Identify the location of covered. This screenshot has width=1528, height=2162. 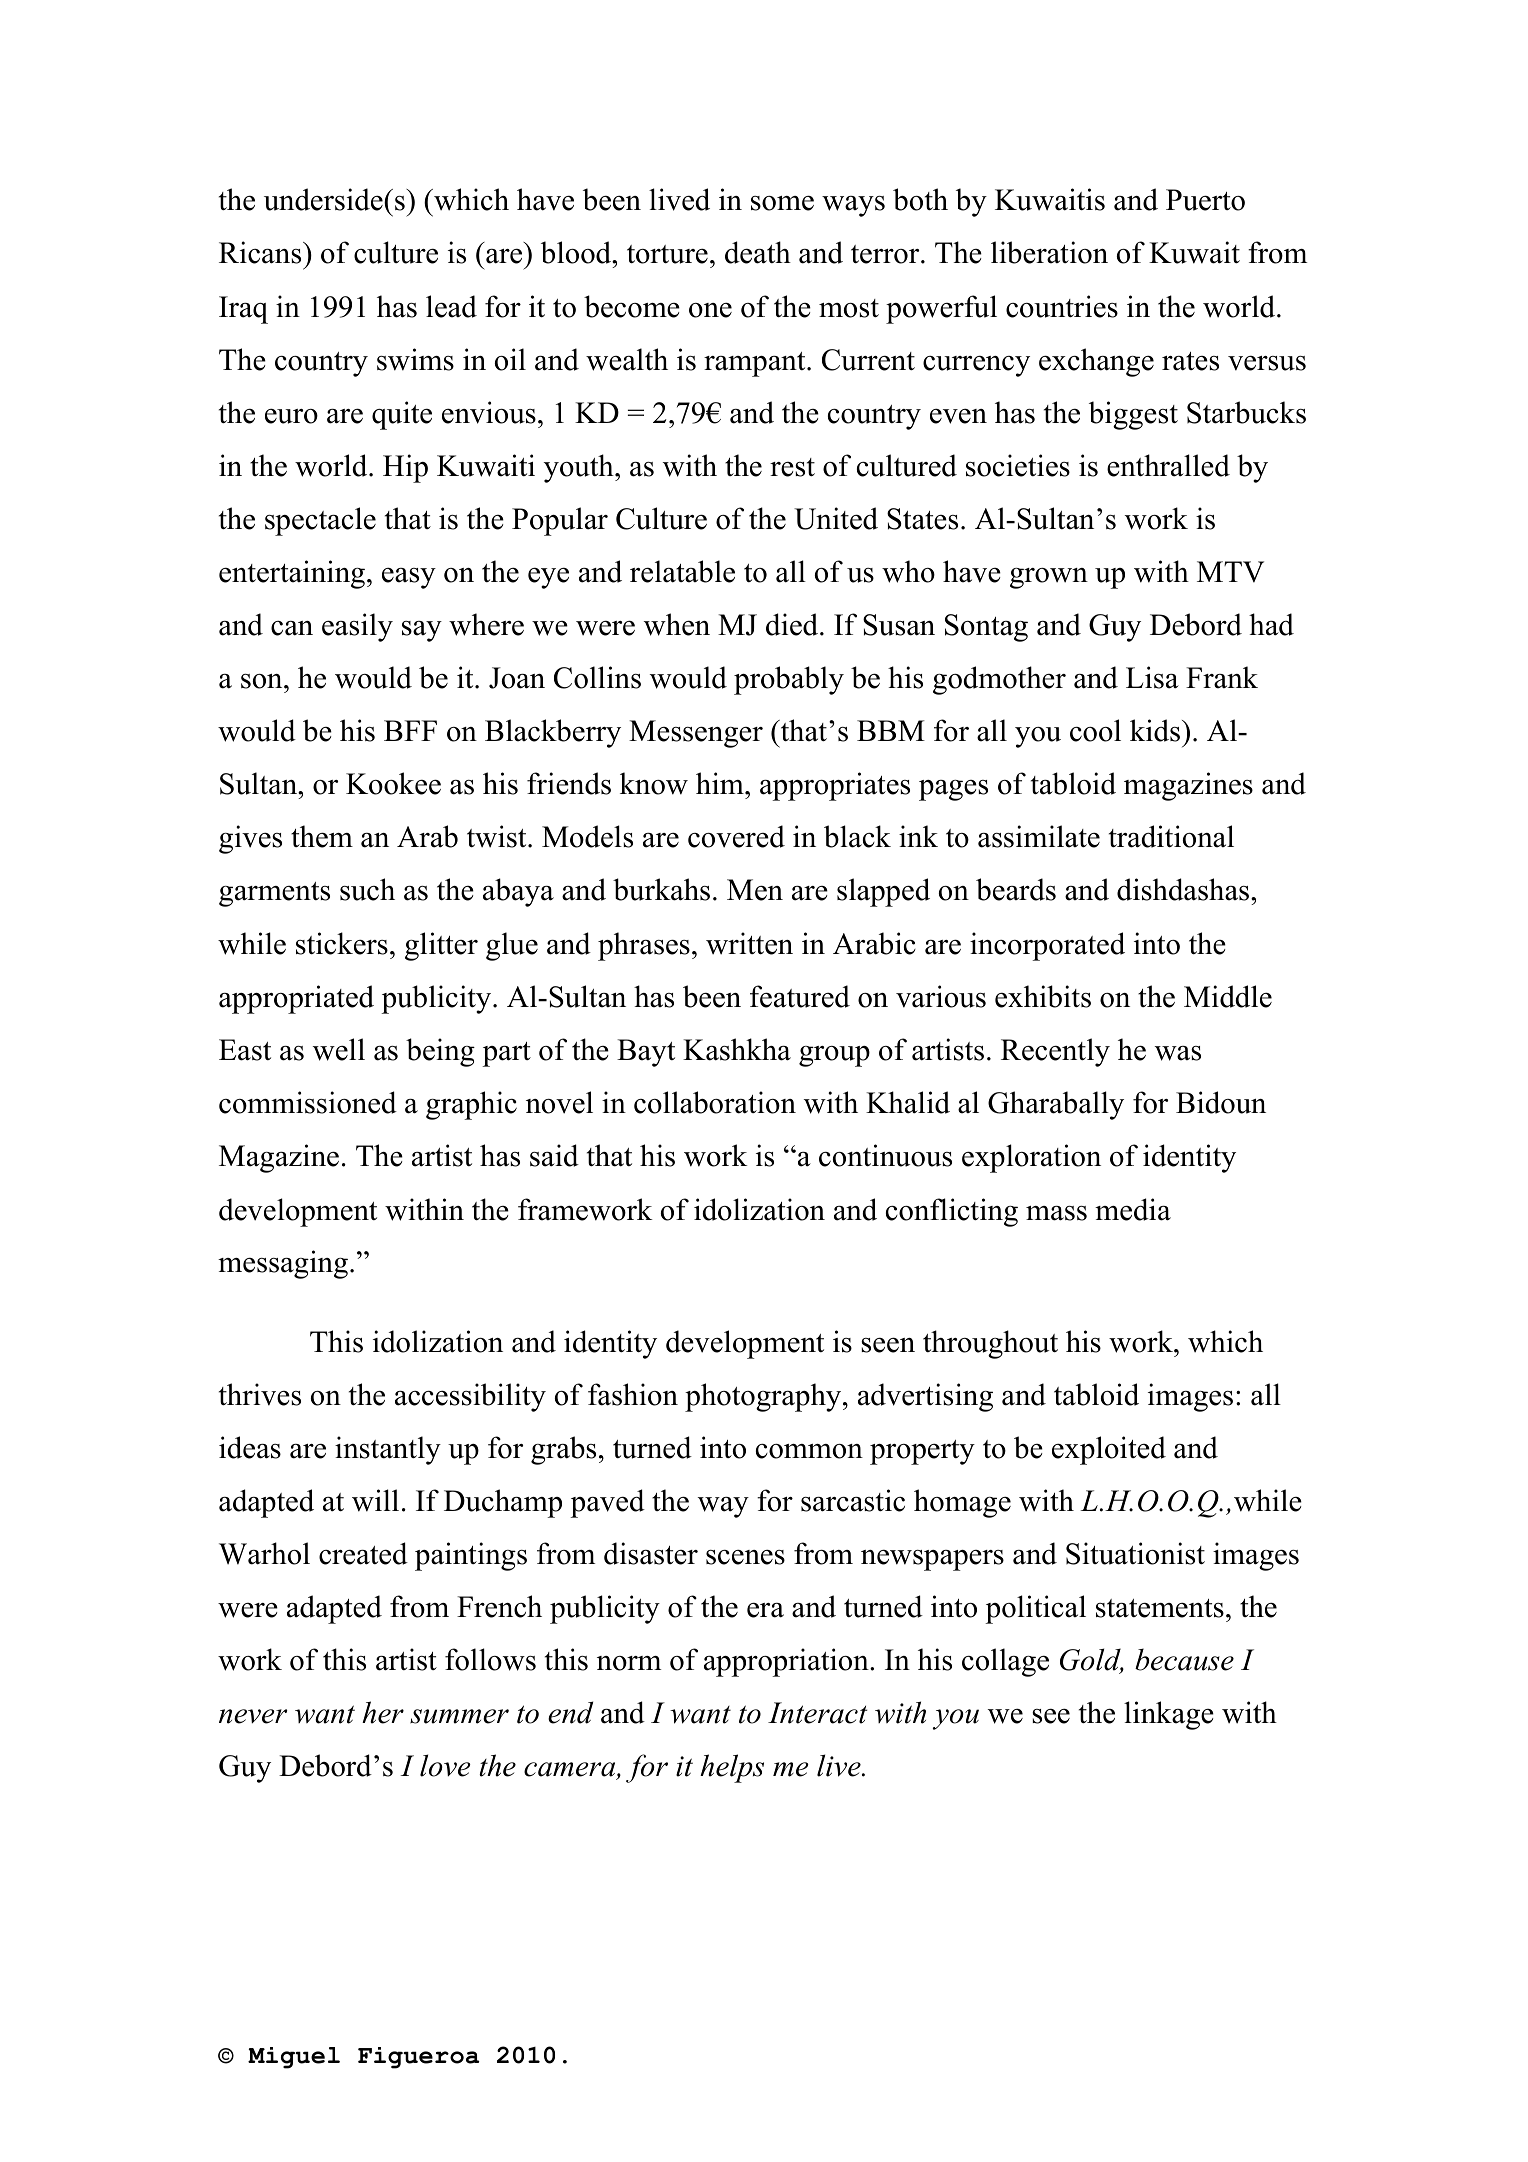
(736, 836).
